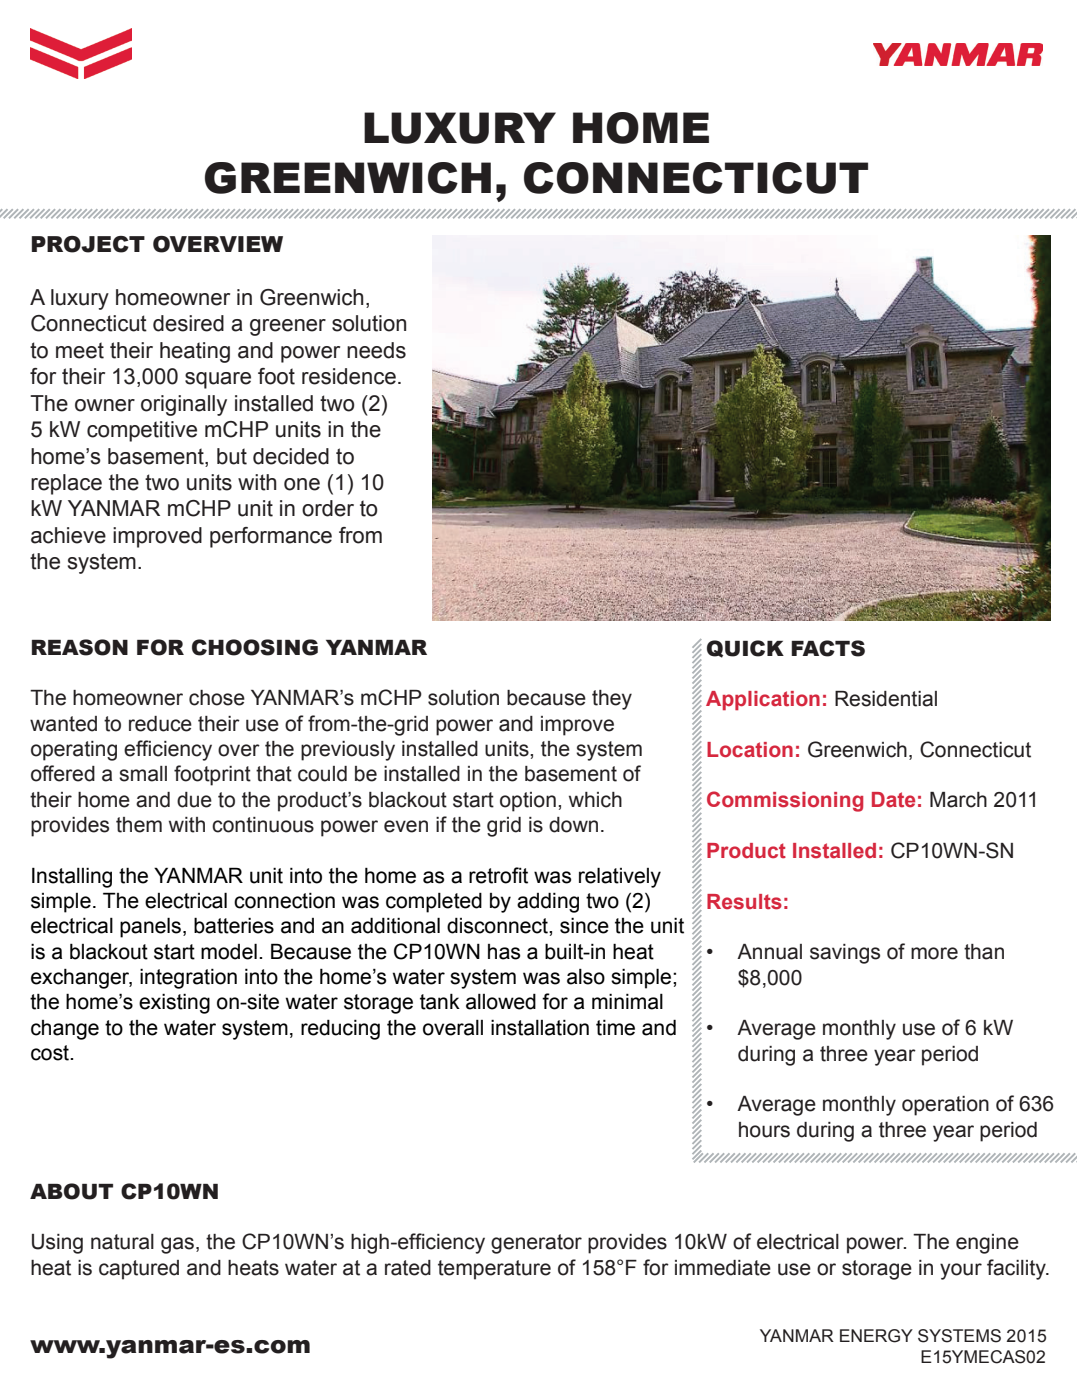 The height and width of the document is (1393, 1077). Describe the element at coordinates (612, 700) in the document. I see `they` at that location.
